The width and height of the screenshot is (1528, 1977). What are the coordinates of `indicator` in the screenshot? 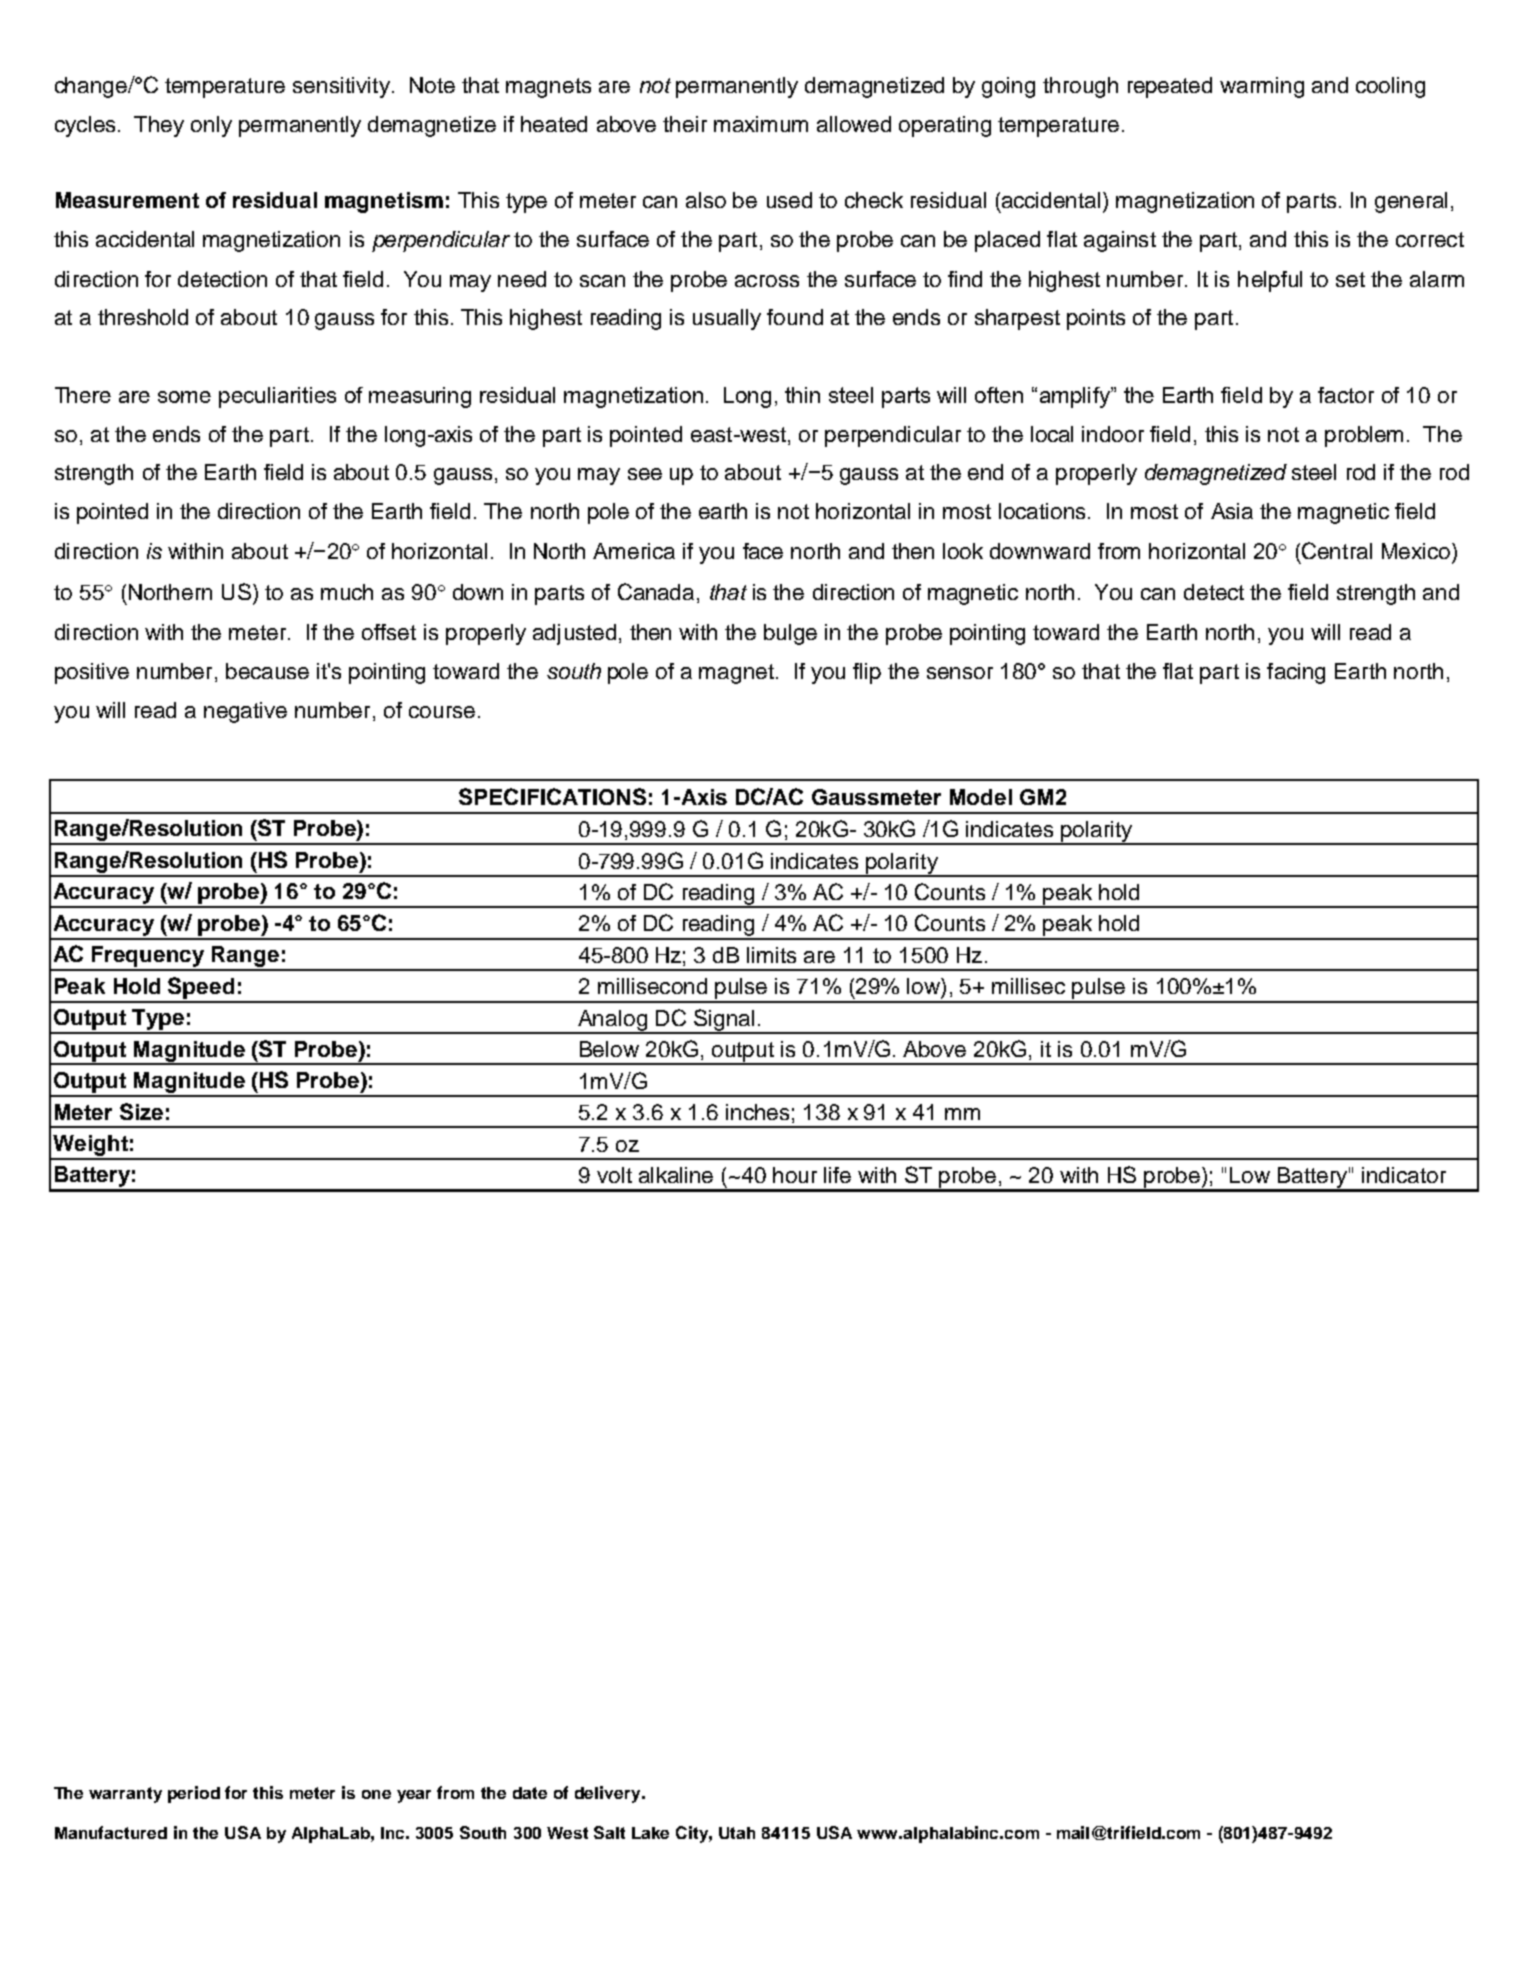 It's located at (1404, 1175).
